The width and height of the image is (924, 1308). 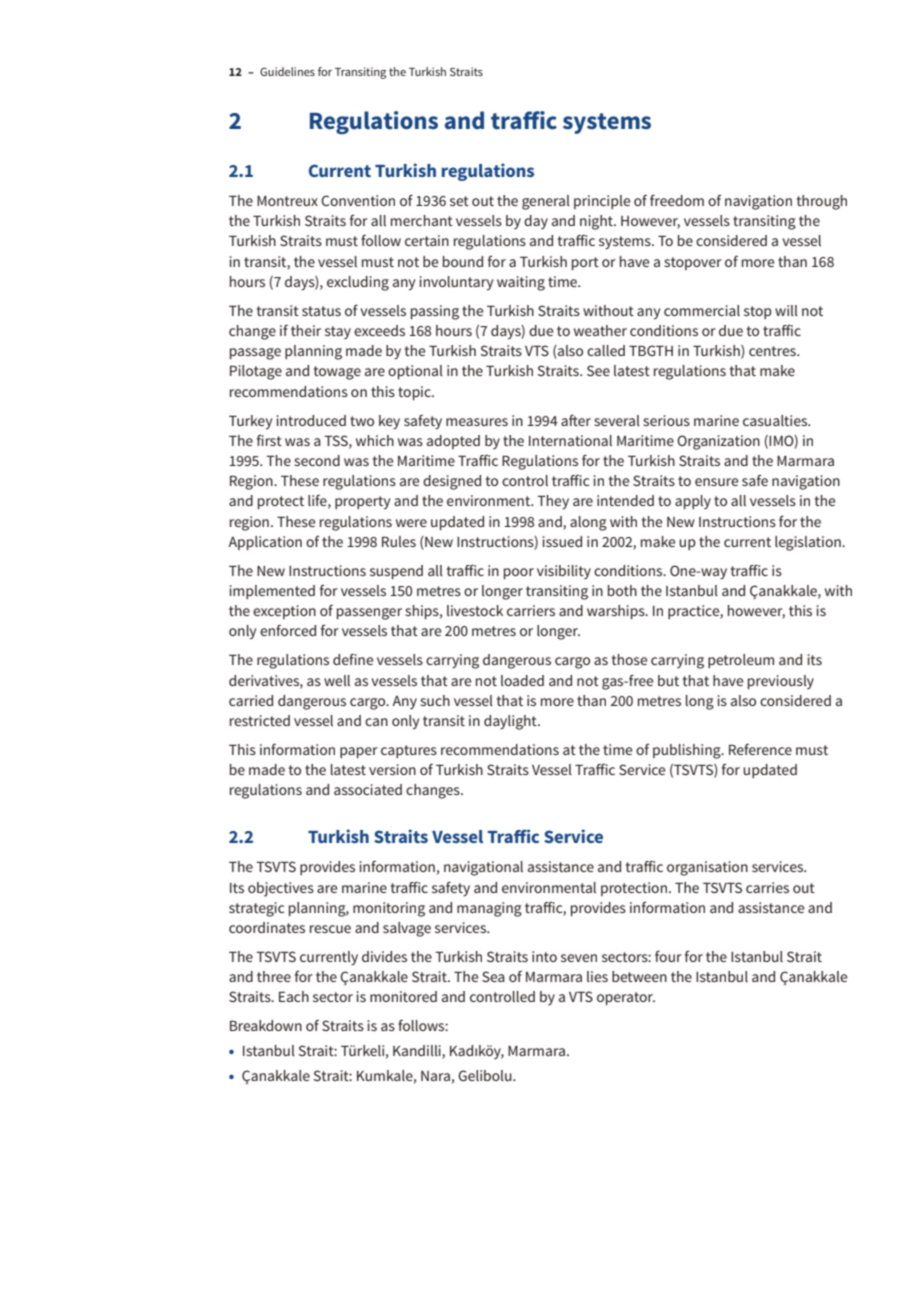 What do you see at coordinates (822, 202) in the image?
I see `through` at bounding box center [822, 202].
